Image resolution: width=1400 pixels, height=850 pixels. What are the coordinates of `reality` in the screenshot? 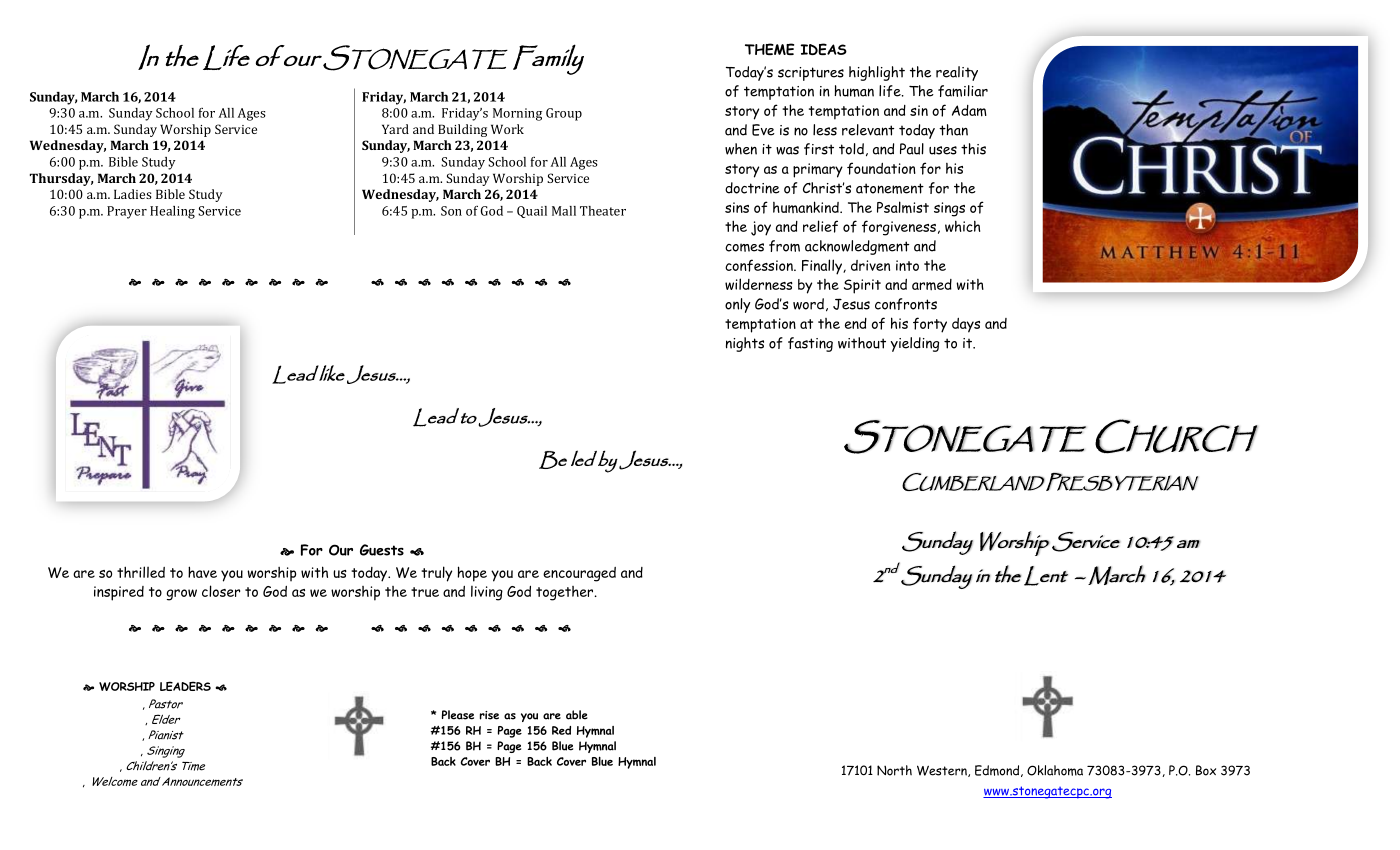 It's located at (957, 73).
